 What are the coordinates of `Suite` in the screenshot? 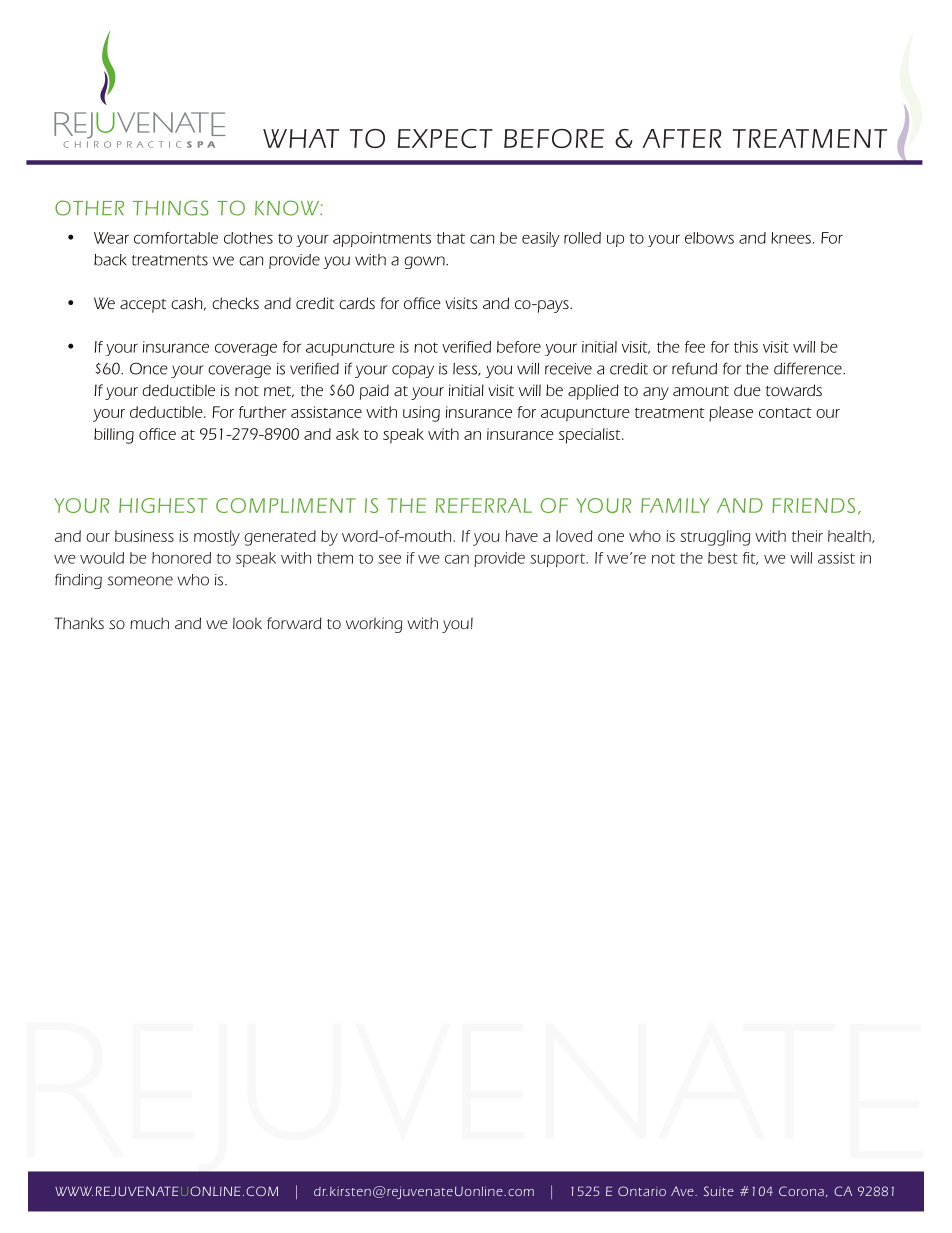 It's located at (719, 1191).
